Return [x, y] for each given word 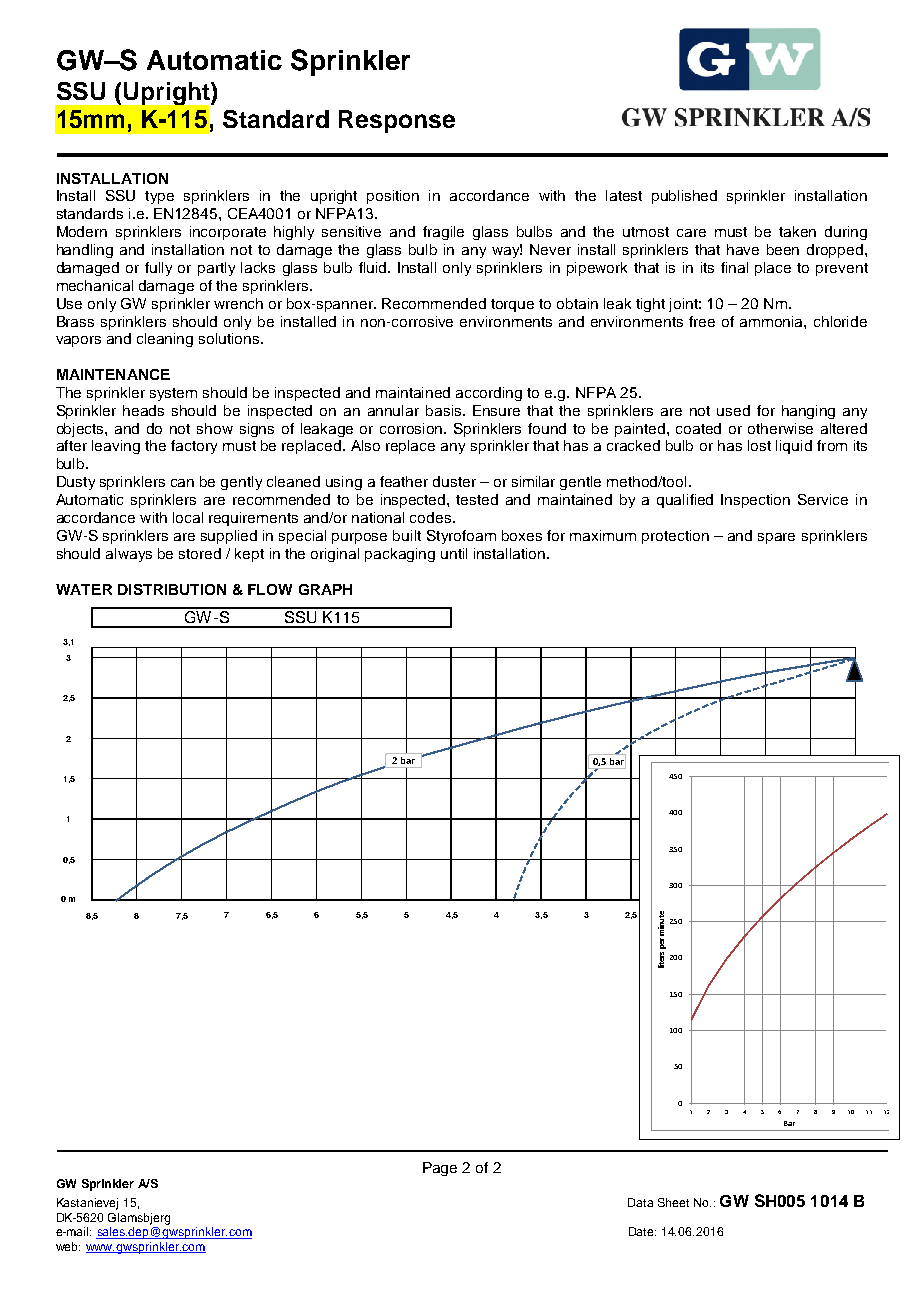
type [159, 197]
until [454, 553]
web [68, 1246]
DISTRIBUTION [172, 589]
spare [776, 538]
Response [397, 121]
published [684, 197]
